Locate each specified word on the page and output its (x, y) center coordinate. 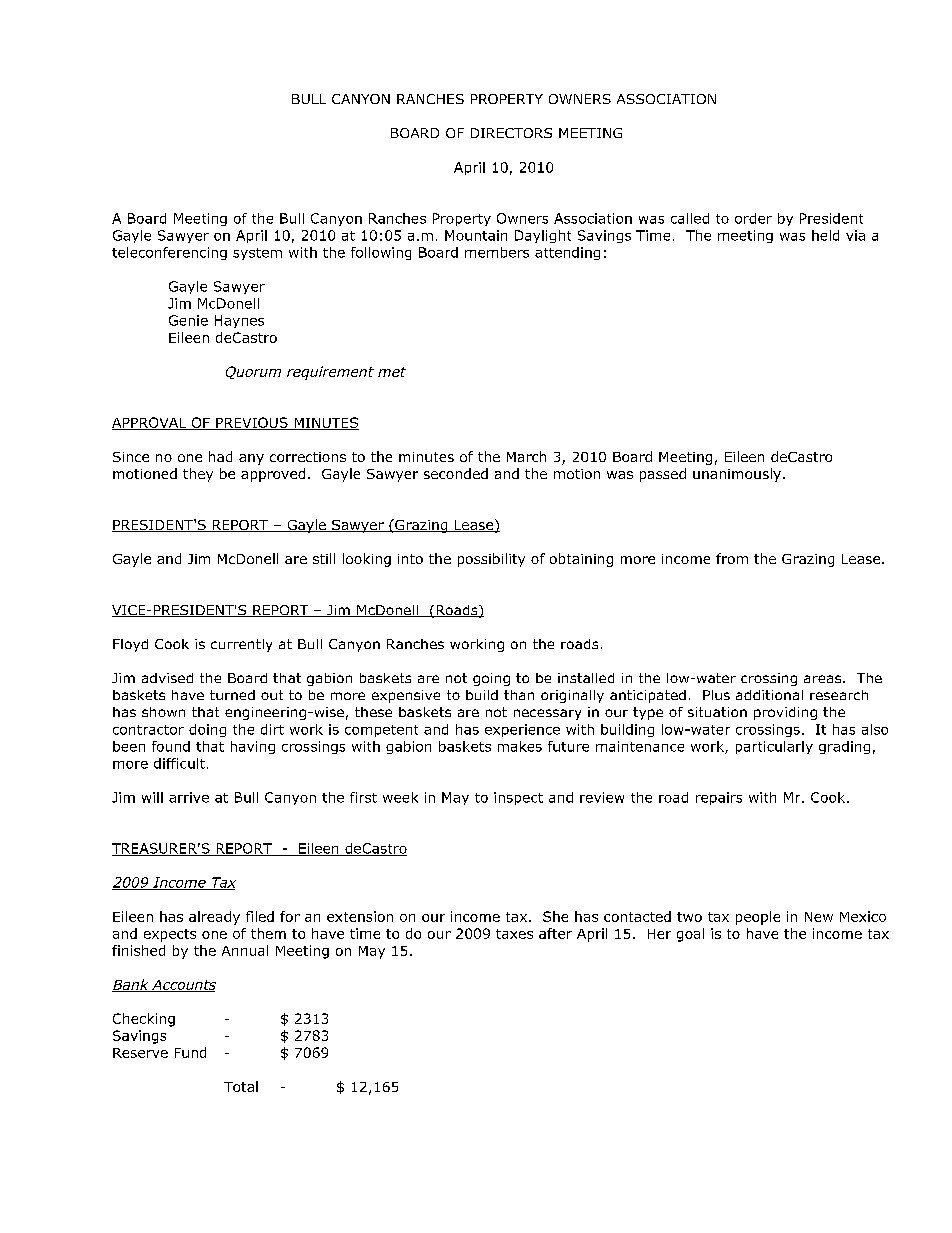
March (526, 456)
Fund (190, 1052)
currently (241, 645)
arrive (189, 797)
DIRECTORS (511, 133)
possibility (491, 560)
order (753, 218)
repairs (719, 798)
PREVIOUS (252, 423)
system (257, 254)
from (732, 558)
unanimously (737, 475)
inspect (518, 798)
